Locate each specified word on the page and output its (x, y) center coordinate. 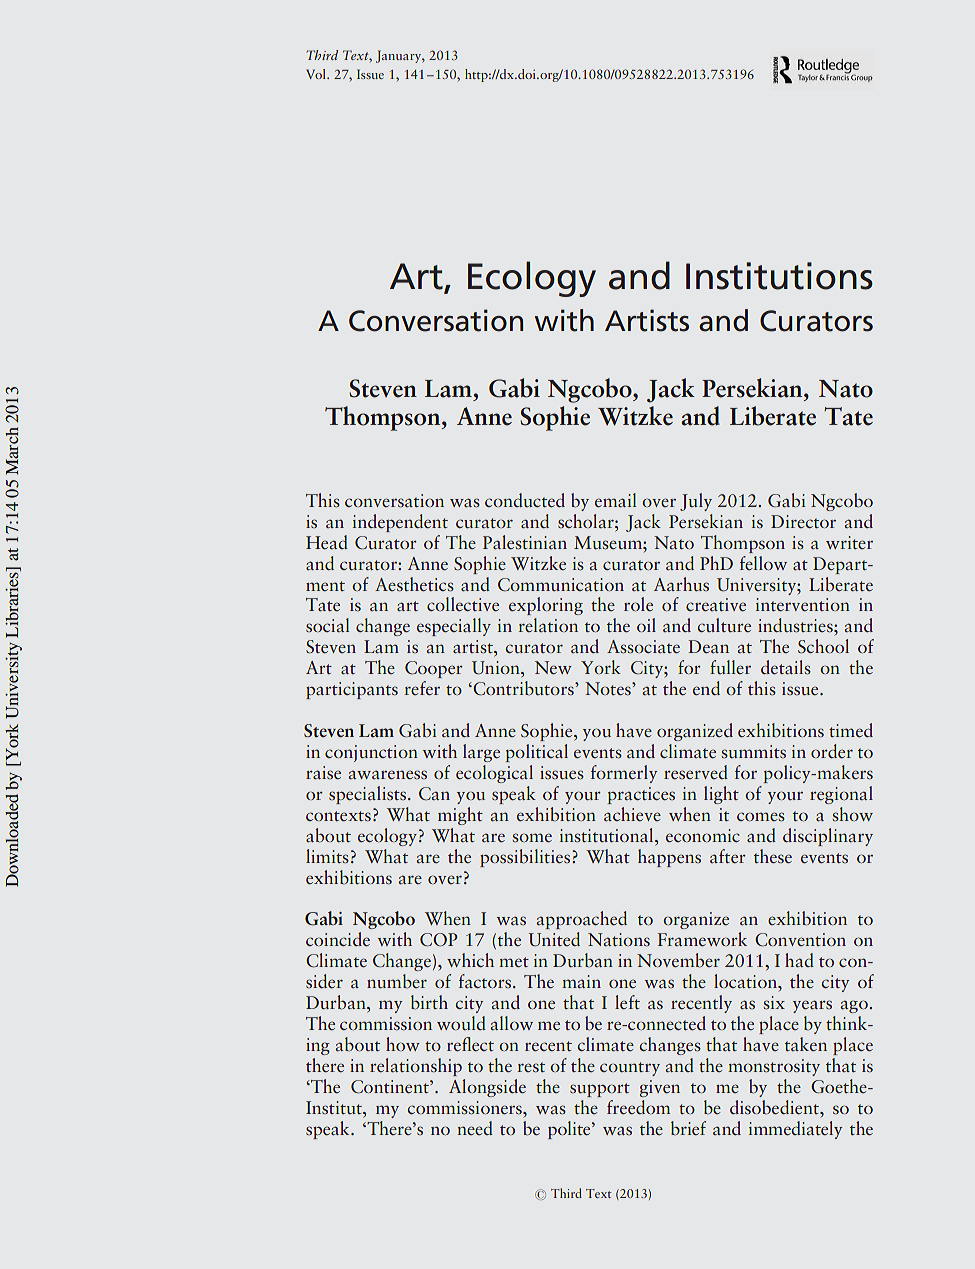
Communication (561, 584)
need (475, 1128)
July (696, 502)
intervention (803, 604)
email (616, 500)
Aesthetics (414, 584)
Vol (317, 74)
